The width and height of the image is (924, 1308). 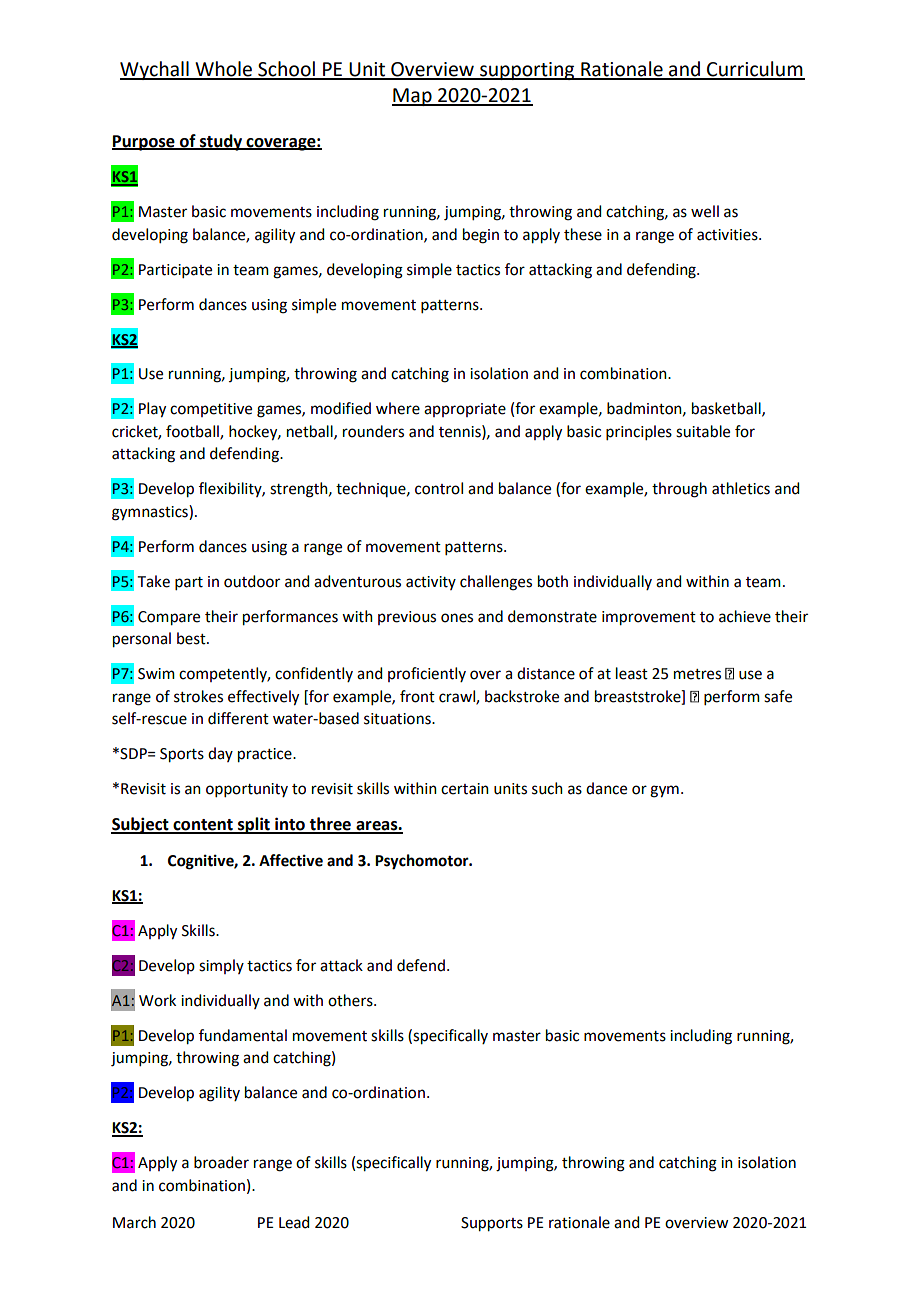 I want to click on Supports, so click(x=492, y=1224).
